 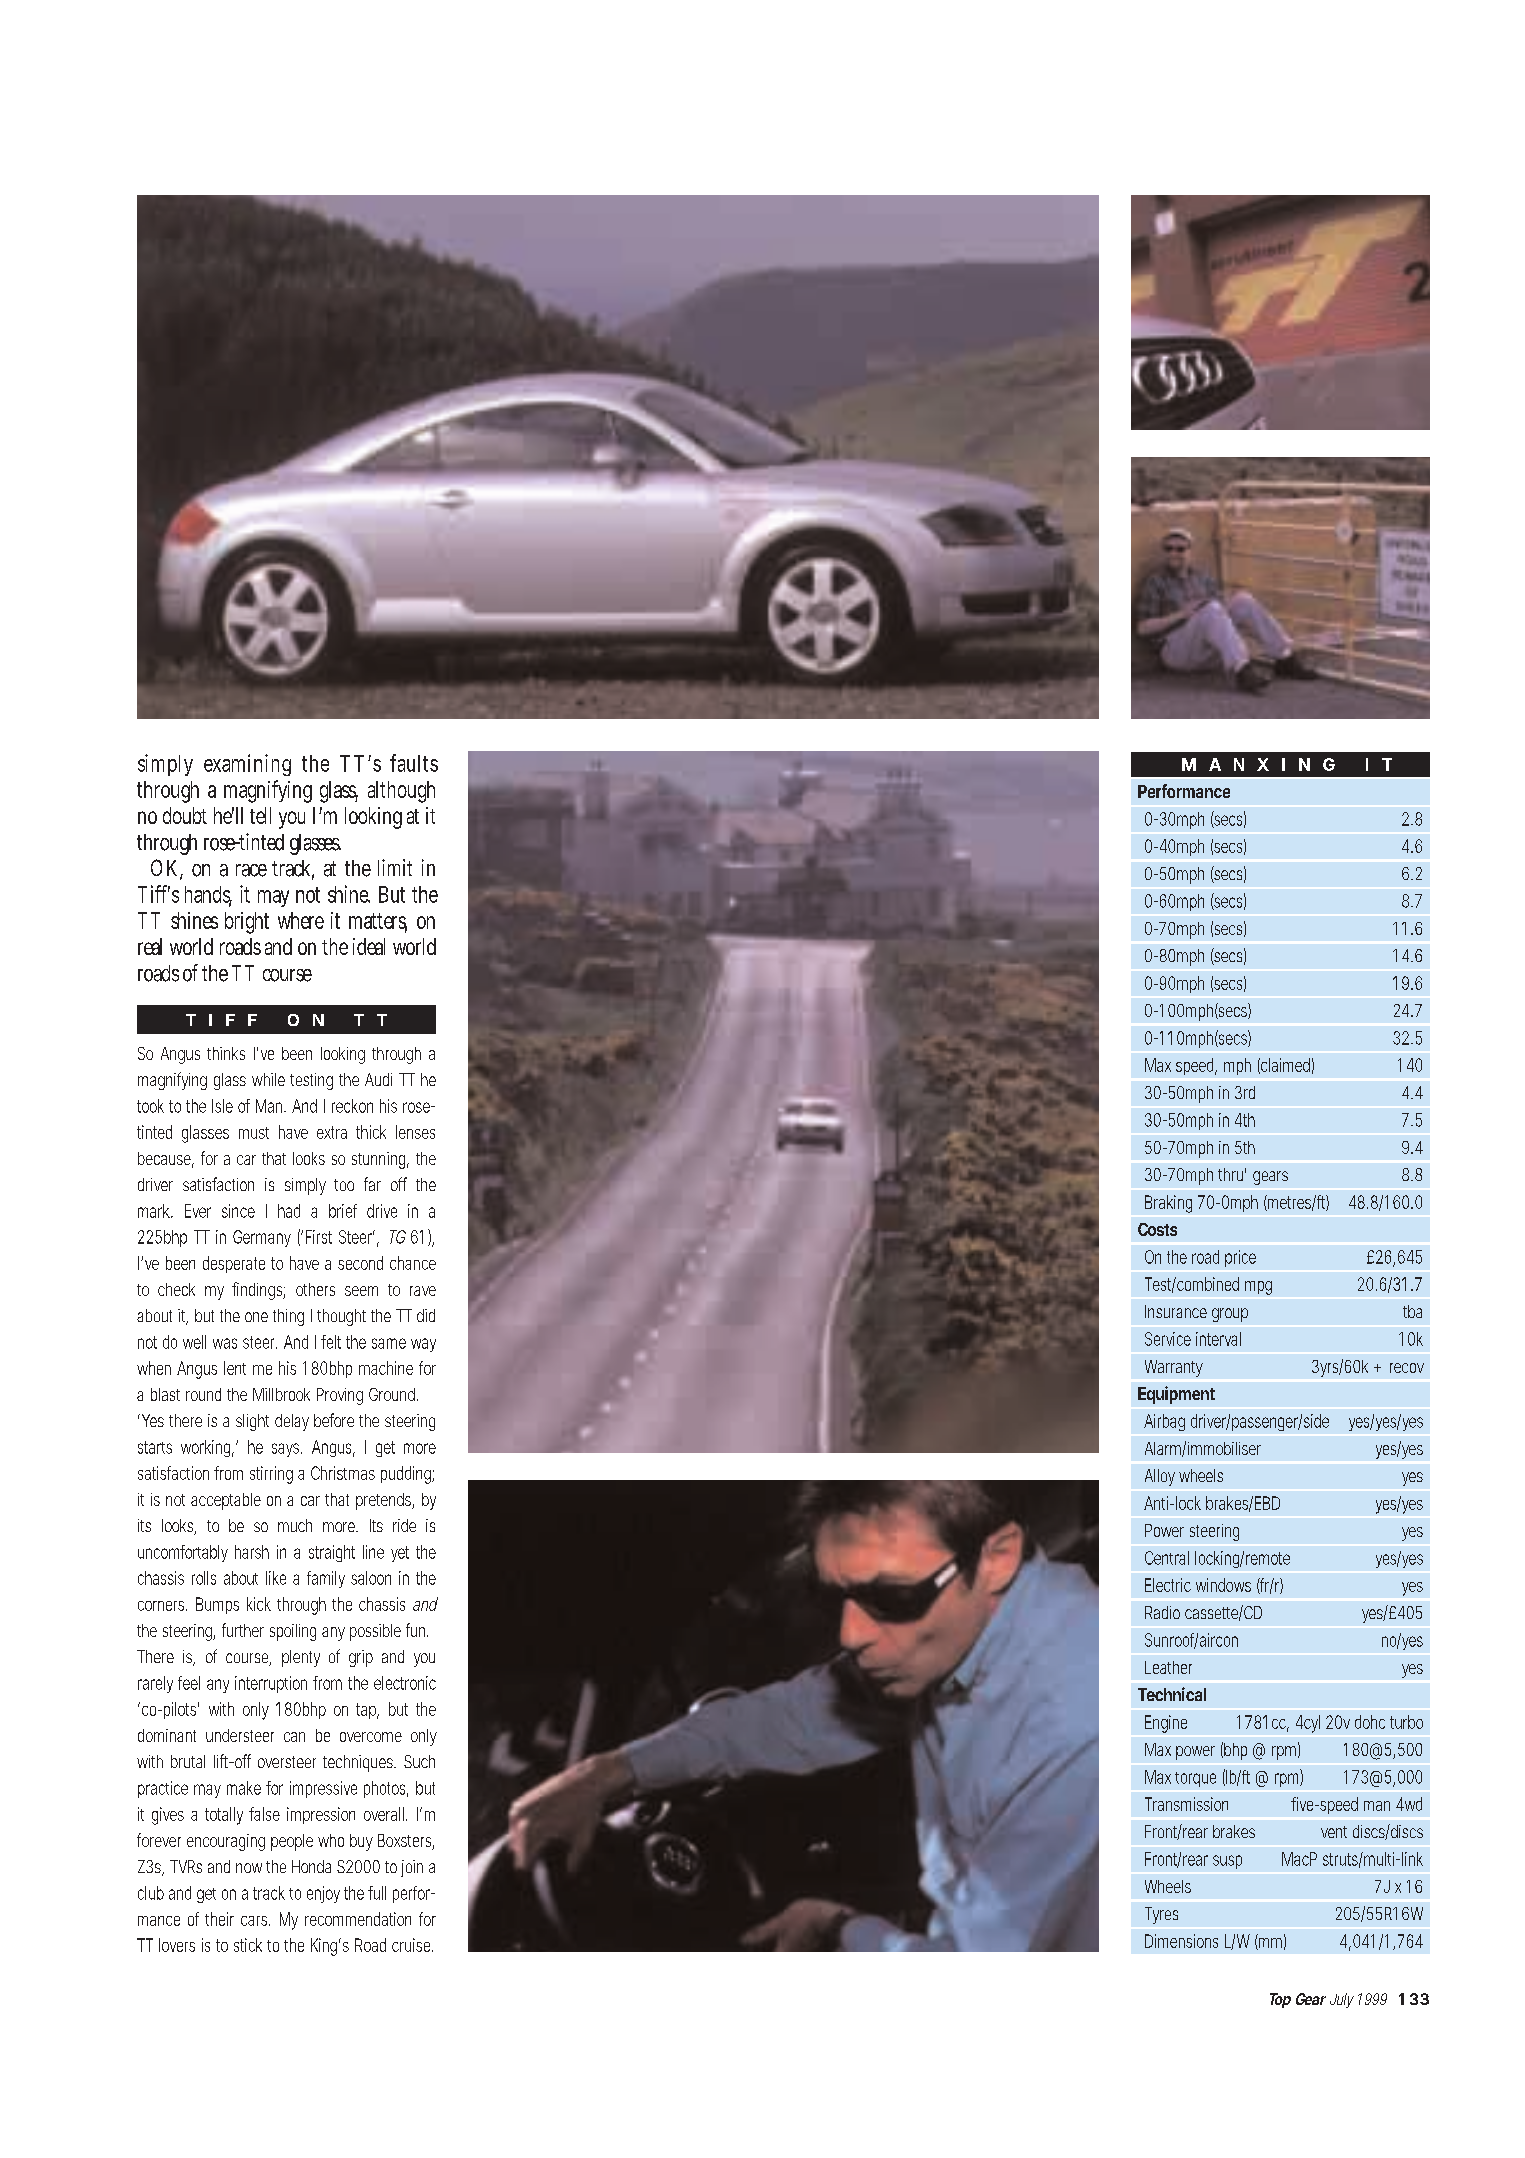 What do you see at coordinates (260, 815) in the document?
I see `tell` at bounding box center [260, 815].
